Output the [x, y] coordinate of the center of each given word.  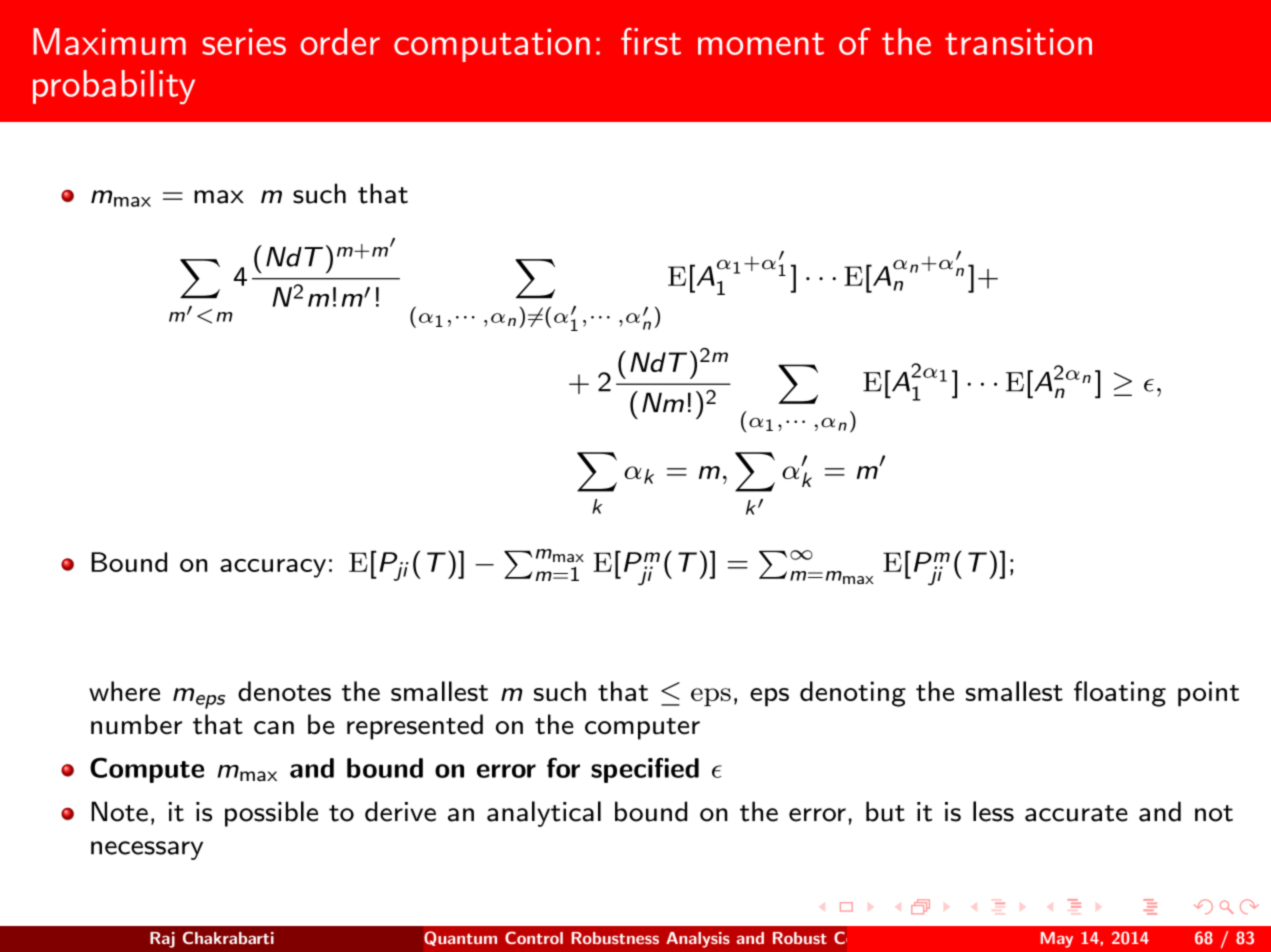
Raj [162, 940]
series [244, 41]
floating [1120, 694]
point [1208, 694]
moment [761, 44]
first [651, 41]
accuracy [273, 568]
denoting [853, 694]
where [124, 691]
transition [1018, 41]
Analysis [698, 940]
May [1057, 940]
